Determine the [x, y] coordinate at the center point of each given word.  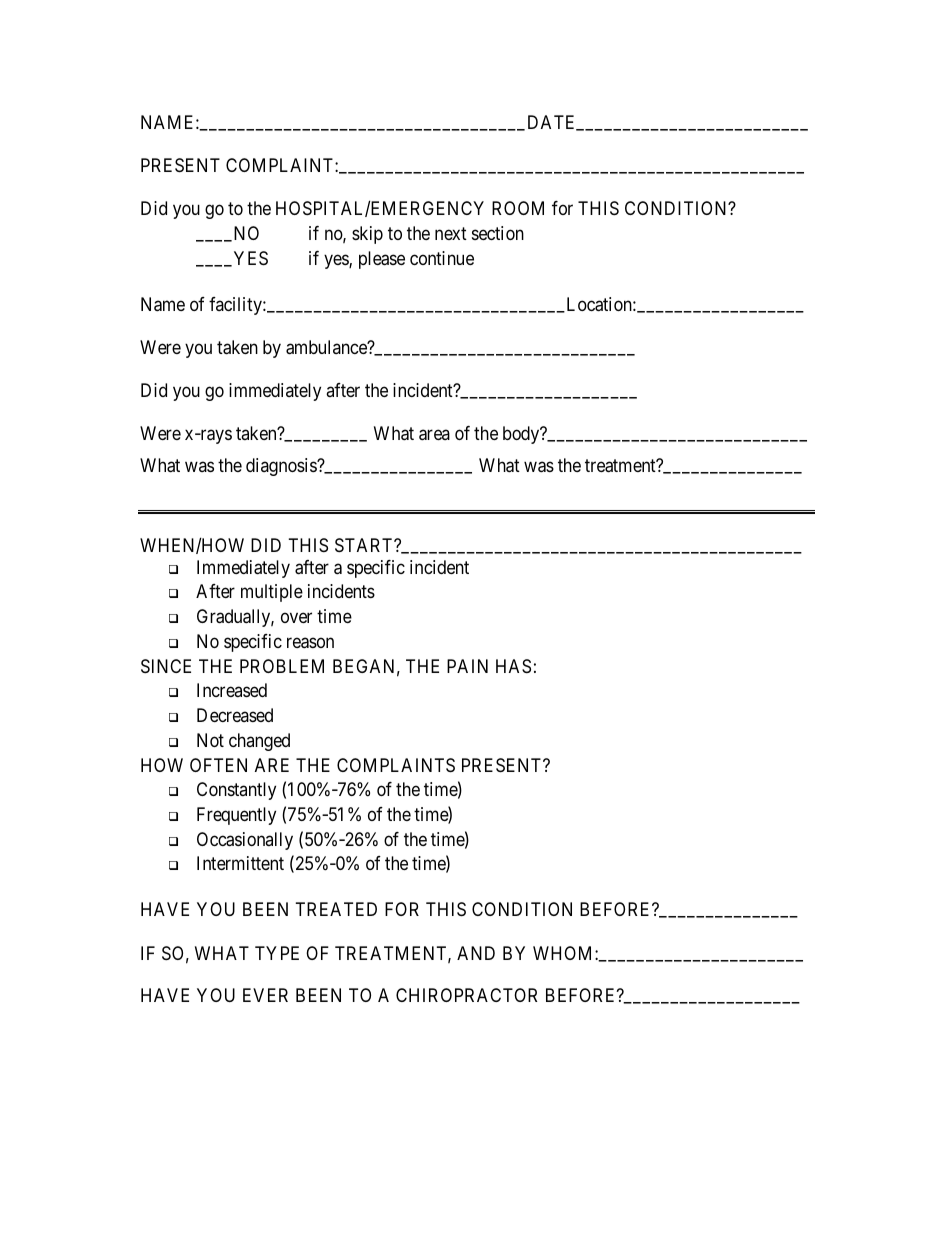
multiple [272, 593]
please [382, 260]
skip [367, 235]
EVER [265, 995]
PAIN [467, 666]
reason [310, 643]
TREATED [336, 909]
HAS [513, 666]
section [498, 233]
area [434, 435]
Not [210, 740]
